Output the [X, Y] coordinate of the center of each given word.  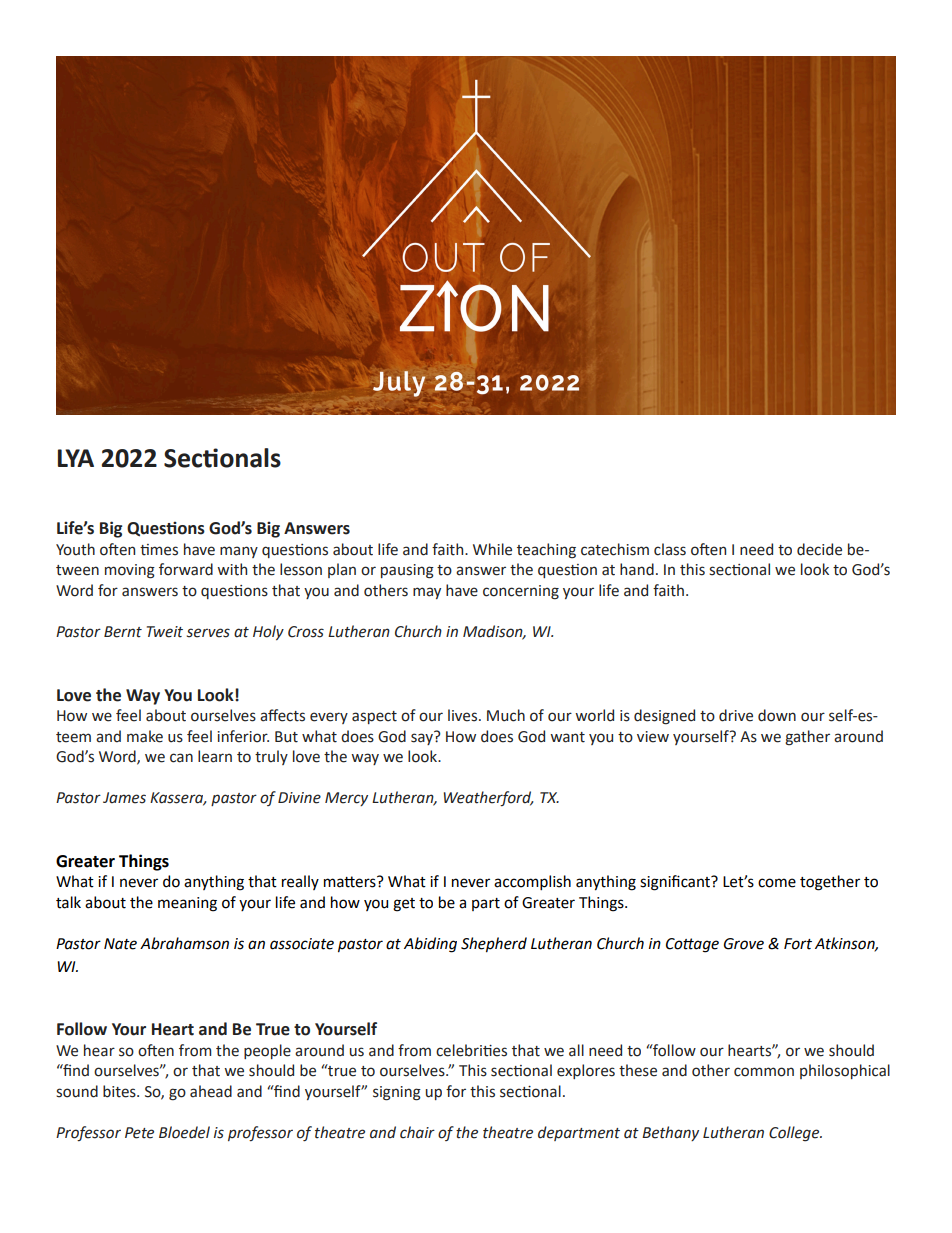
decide [819, 549]
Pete [139, 1133]
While [492, 549]
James [124, 798]
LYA [76, 458]
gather [807, 738]
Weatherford [489, 798]
